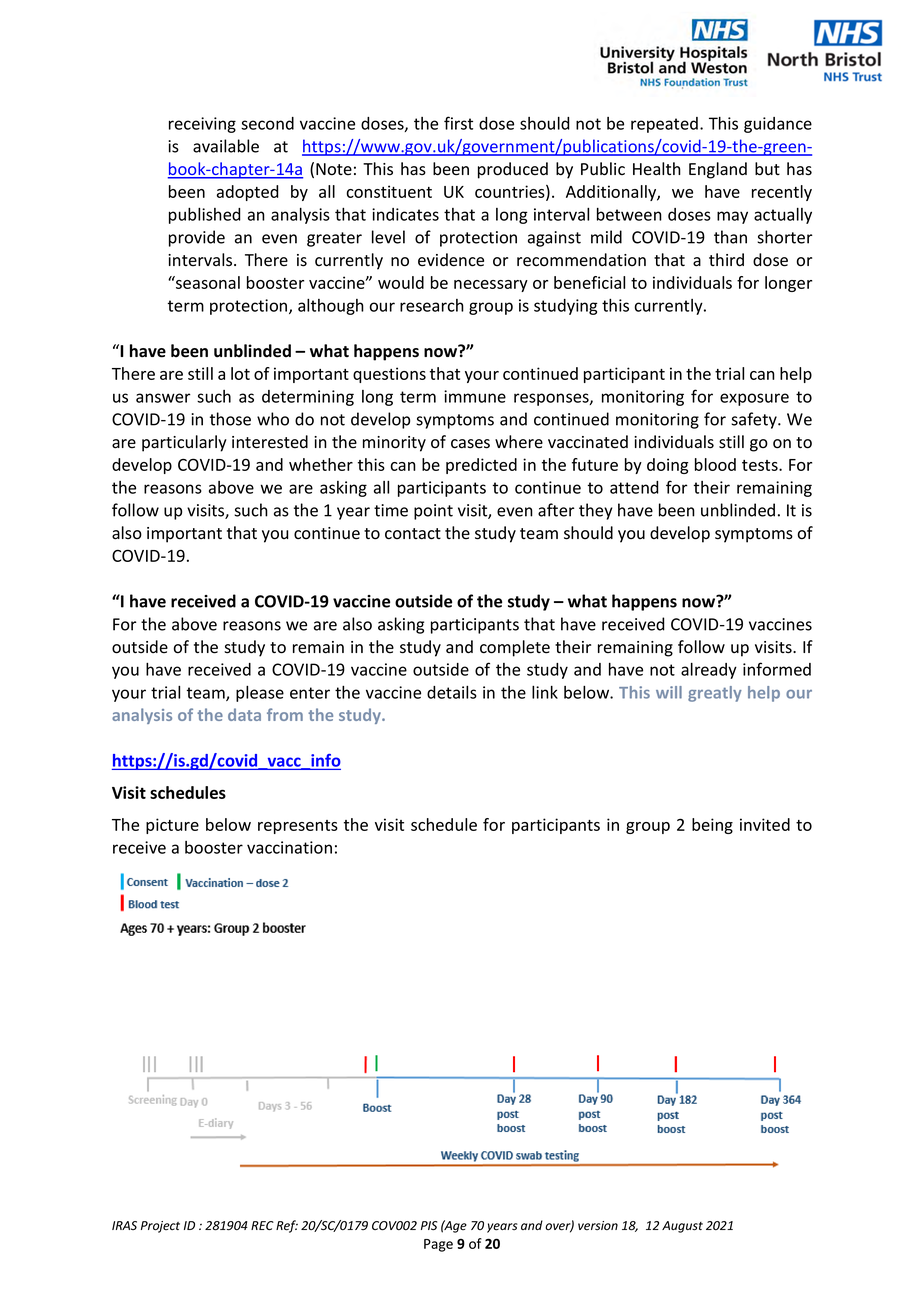  I want to click on available, so click(226, 146).
